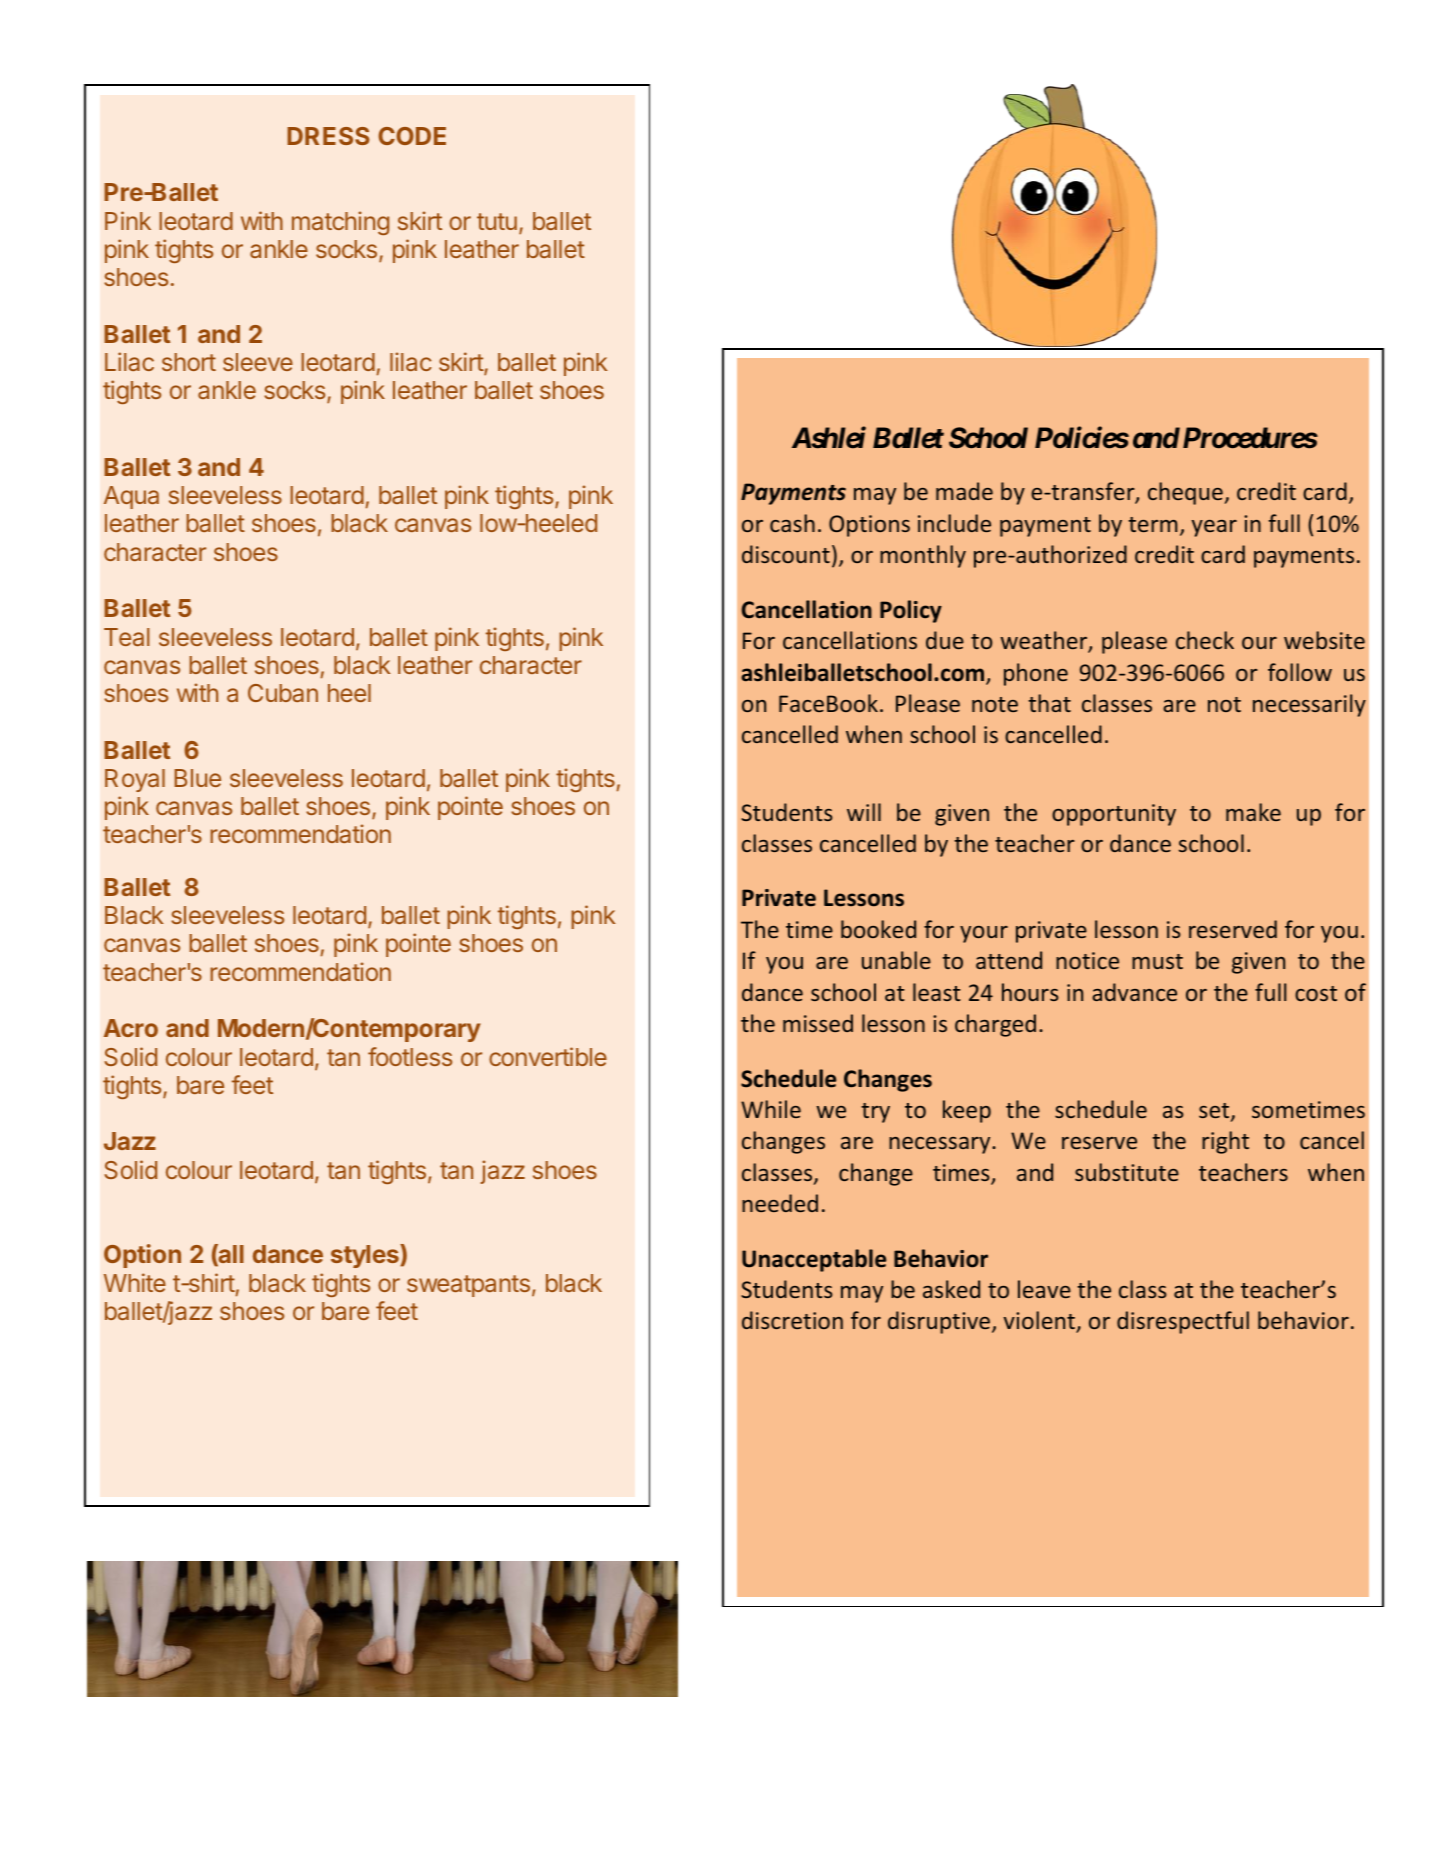  I want to click on DRESS, so click(328, 136).
